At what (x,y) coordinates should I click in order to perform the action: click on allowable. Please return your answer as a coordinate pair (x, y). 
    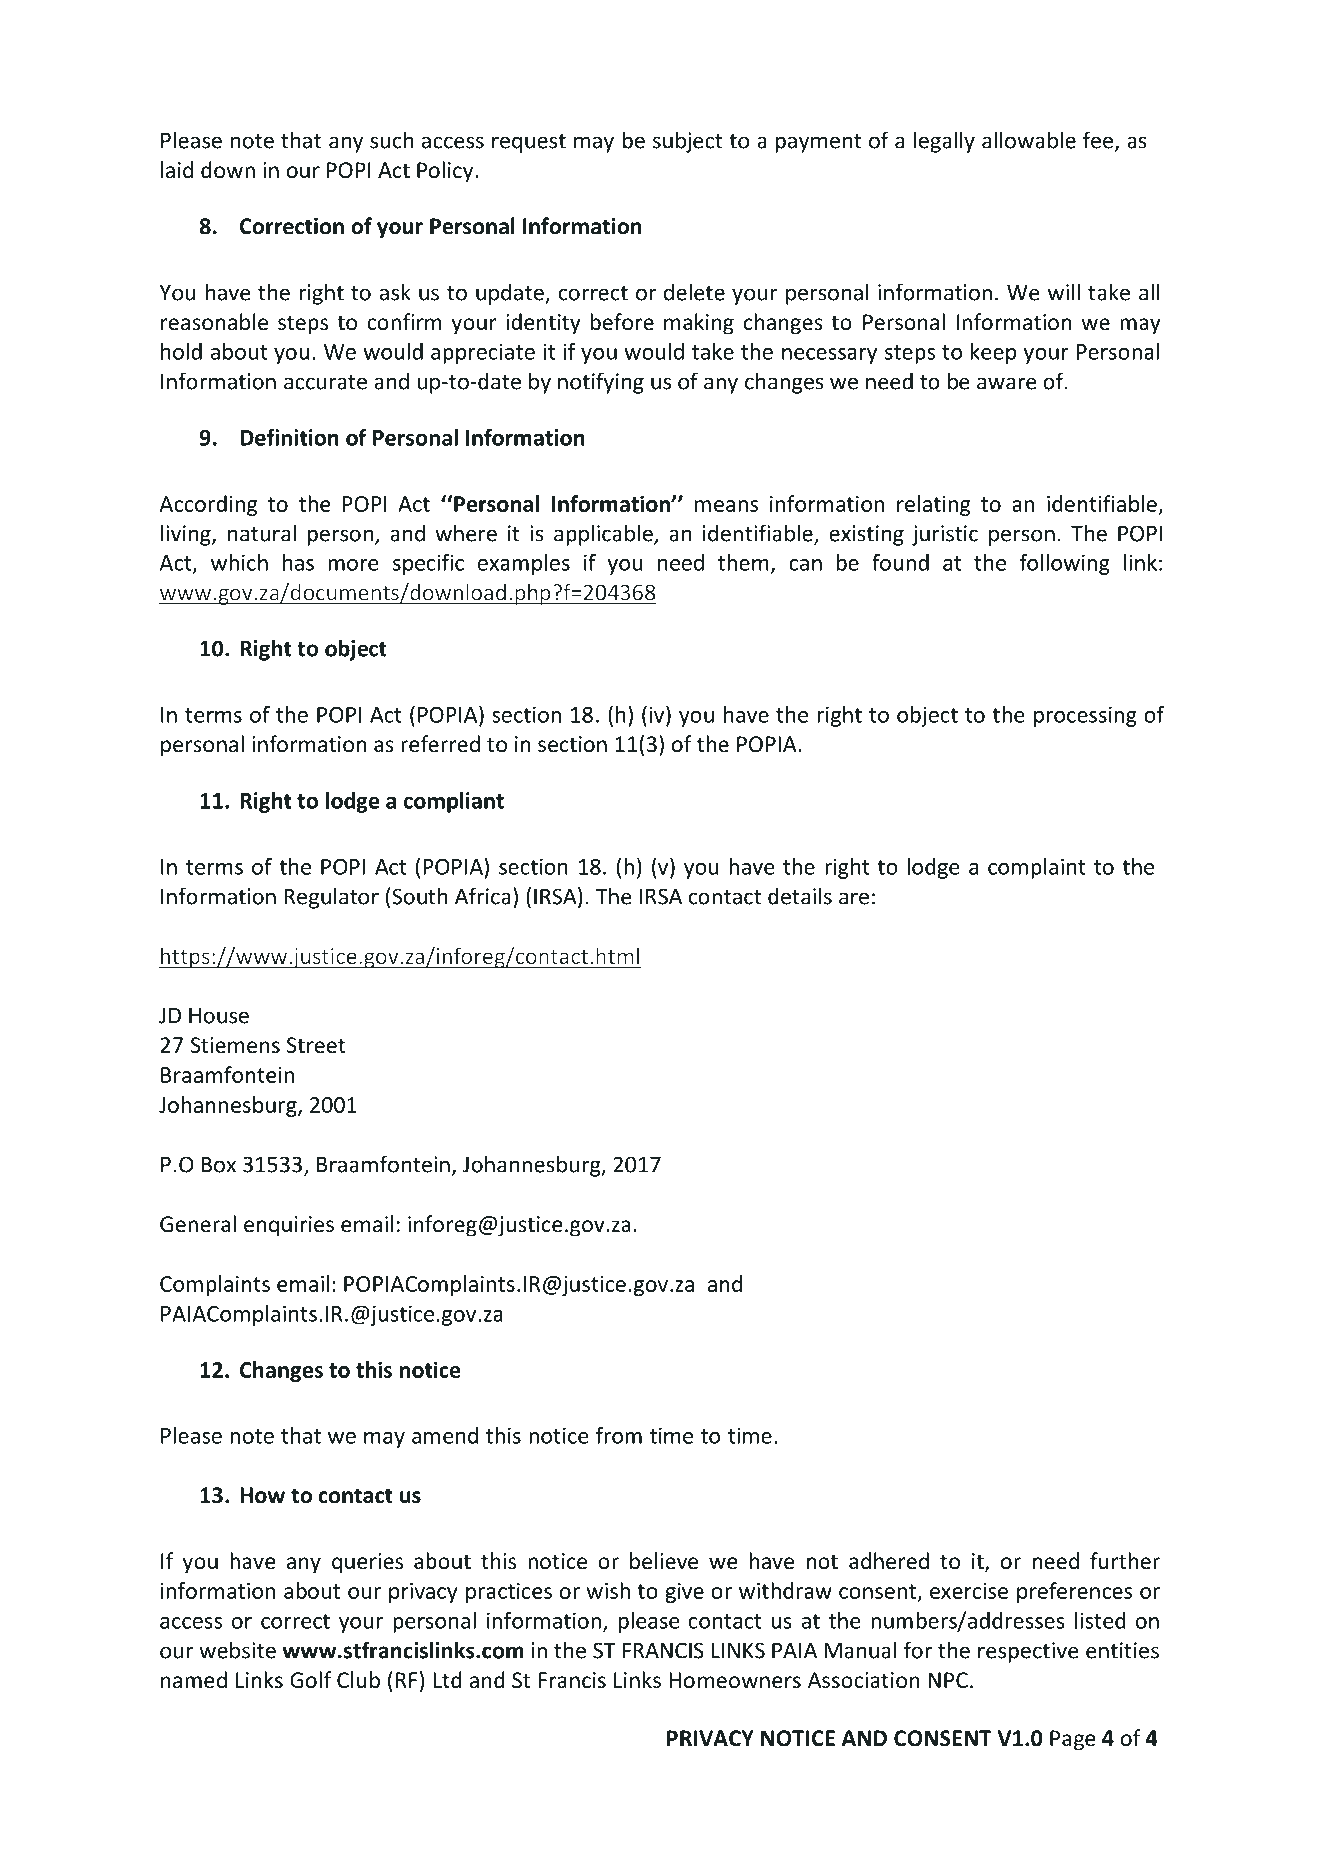
    Looking at the image, I should click on (1029, 140).
